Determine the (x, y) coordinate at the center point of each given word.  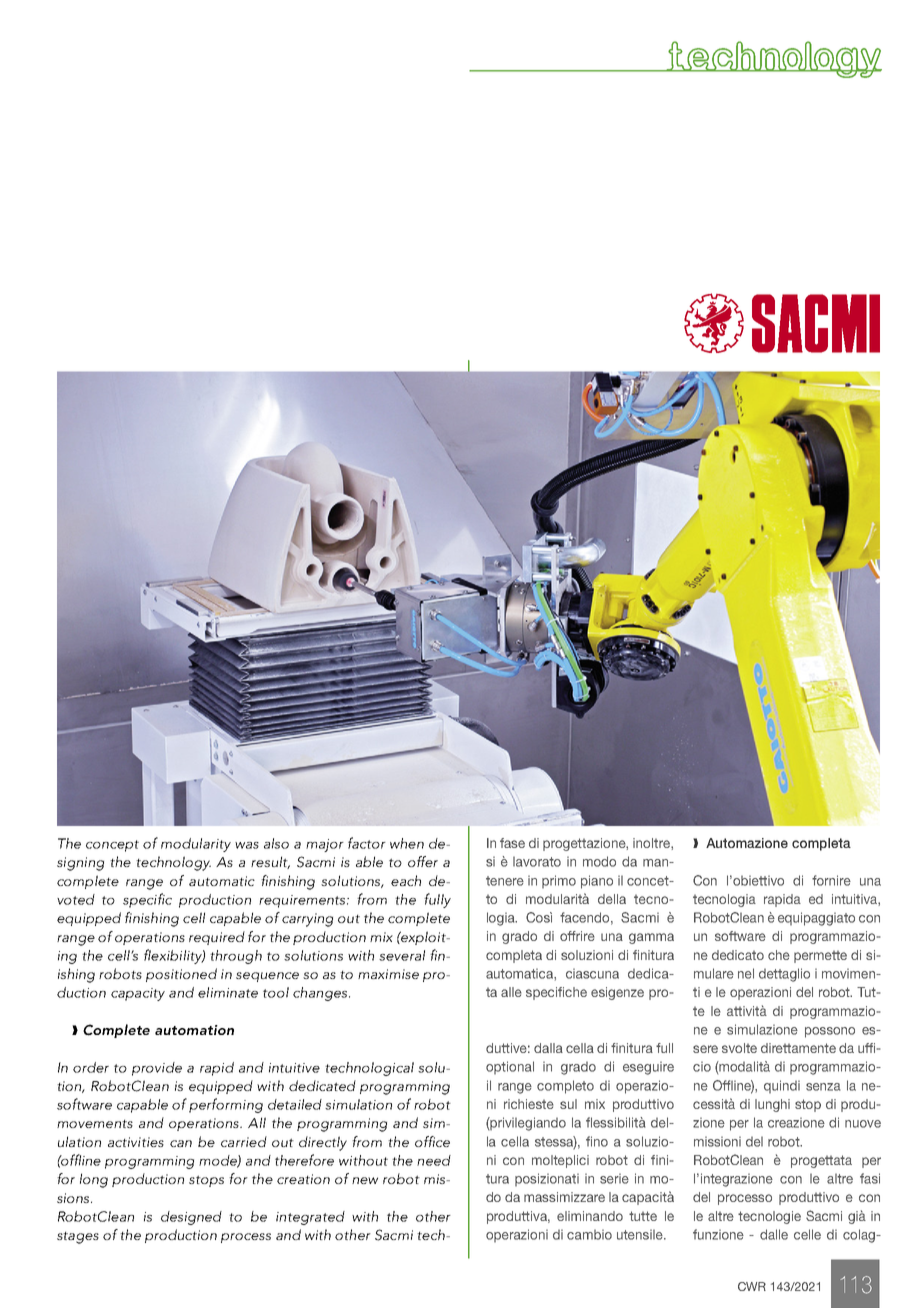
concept (112, 846)
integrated (310, 1218)
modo (599, 861)
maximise (388, 974)
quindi (782, 1087)
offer (423, 861)
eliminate (228, 992)
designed (191, 1218)
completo (565, 1087)
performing (226, 1105)
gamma (651, 938)
